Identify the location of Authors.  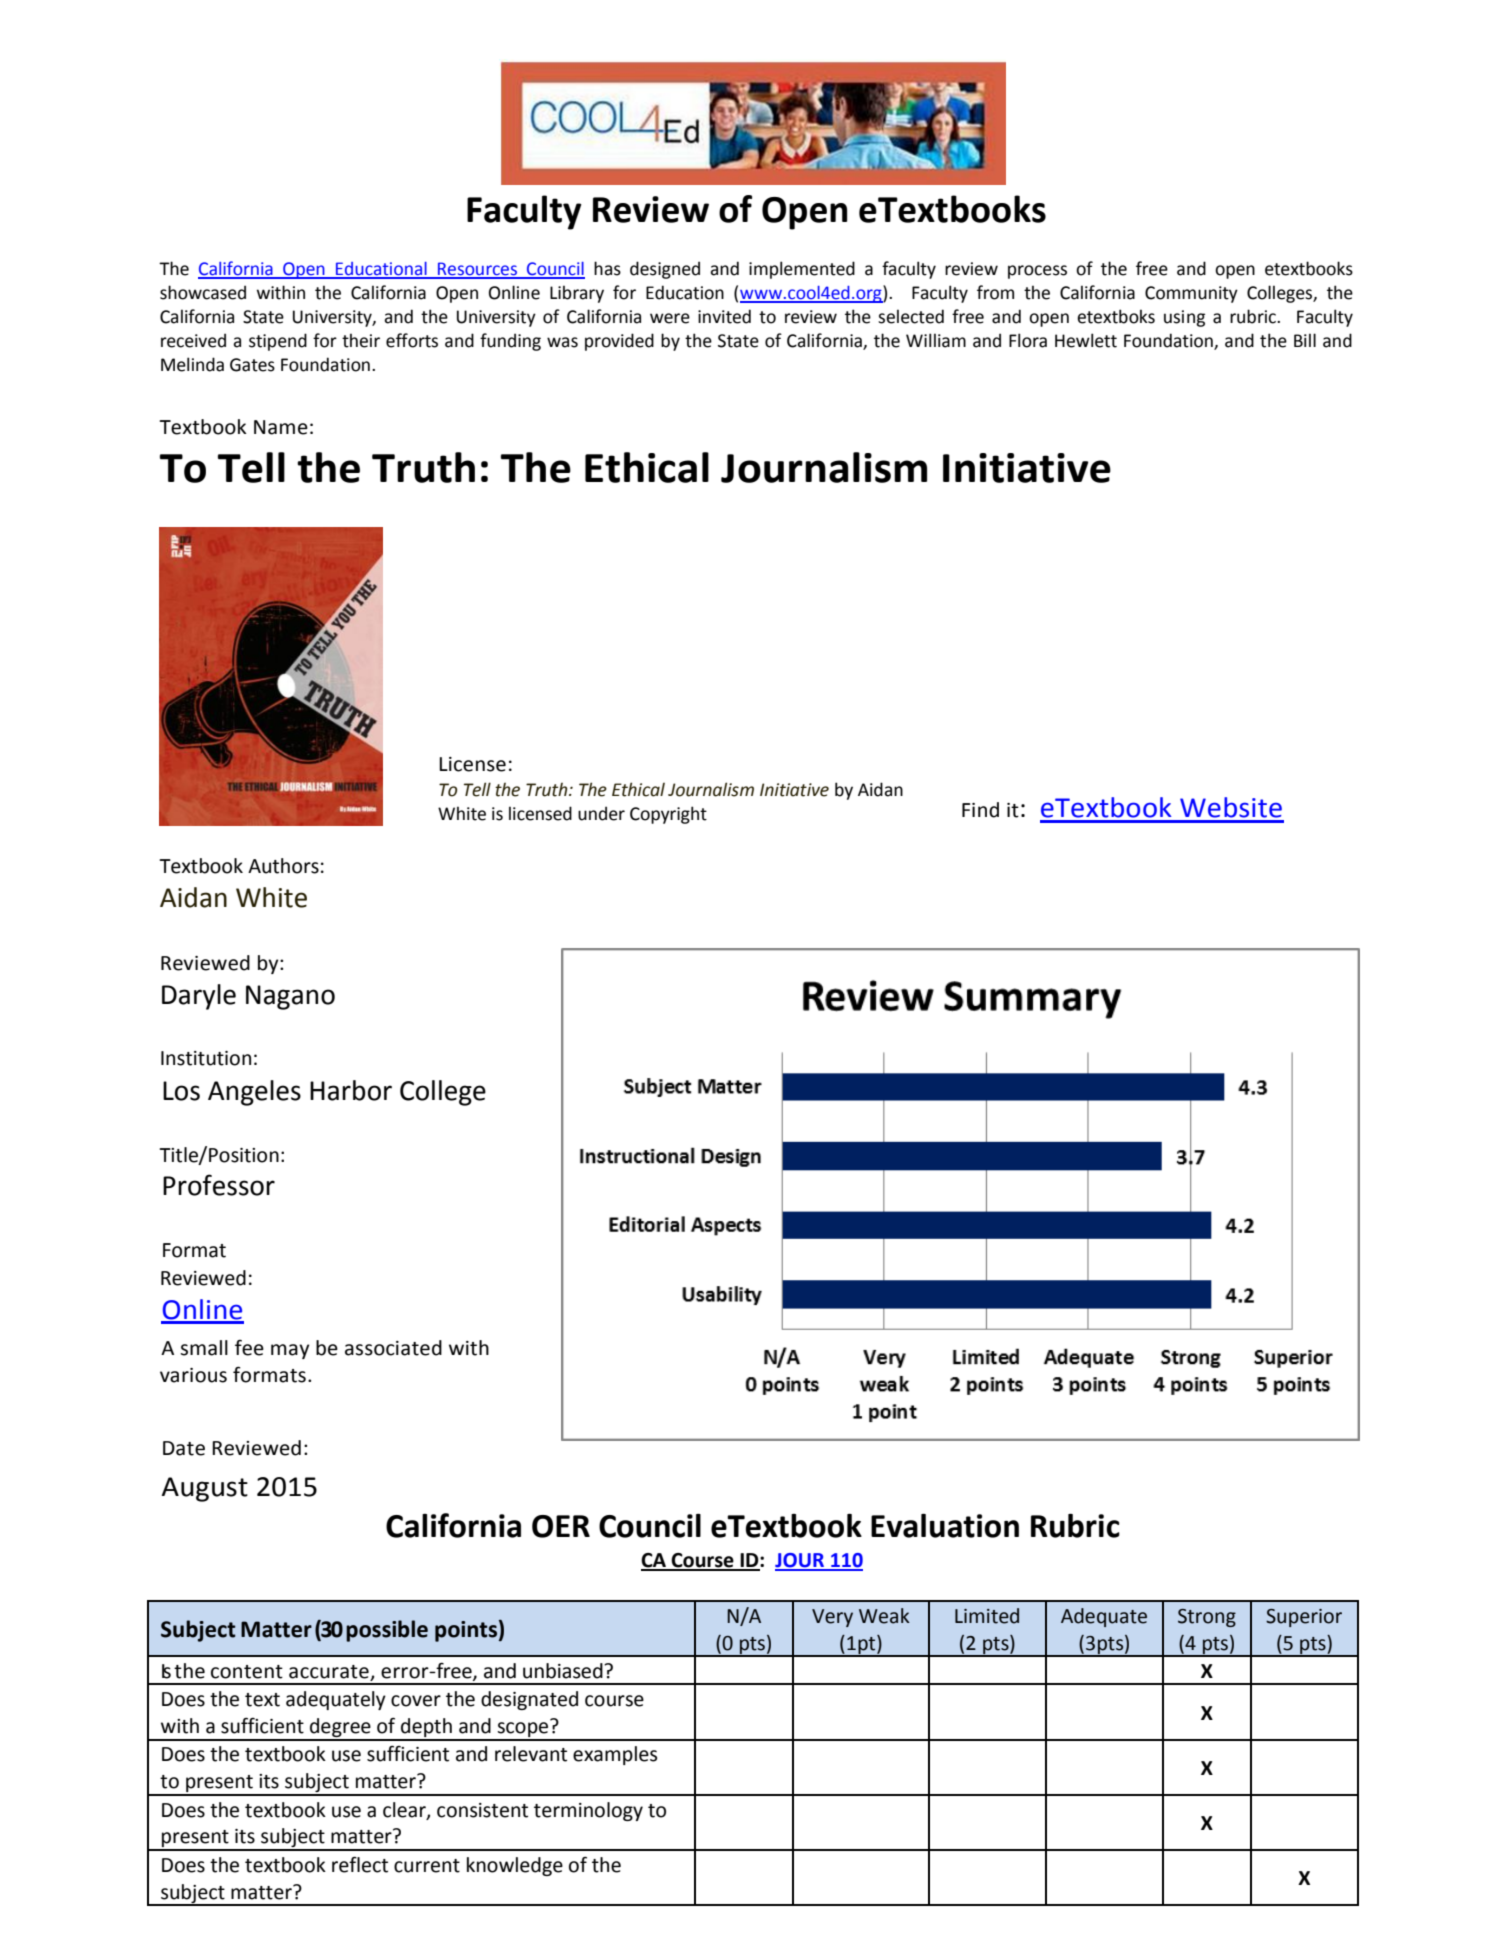
(283, 866).
